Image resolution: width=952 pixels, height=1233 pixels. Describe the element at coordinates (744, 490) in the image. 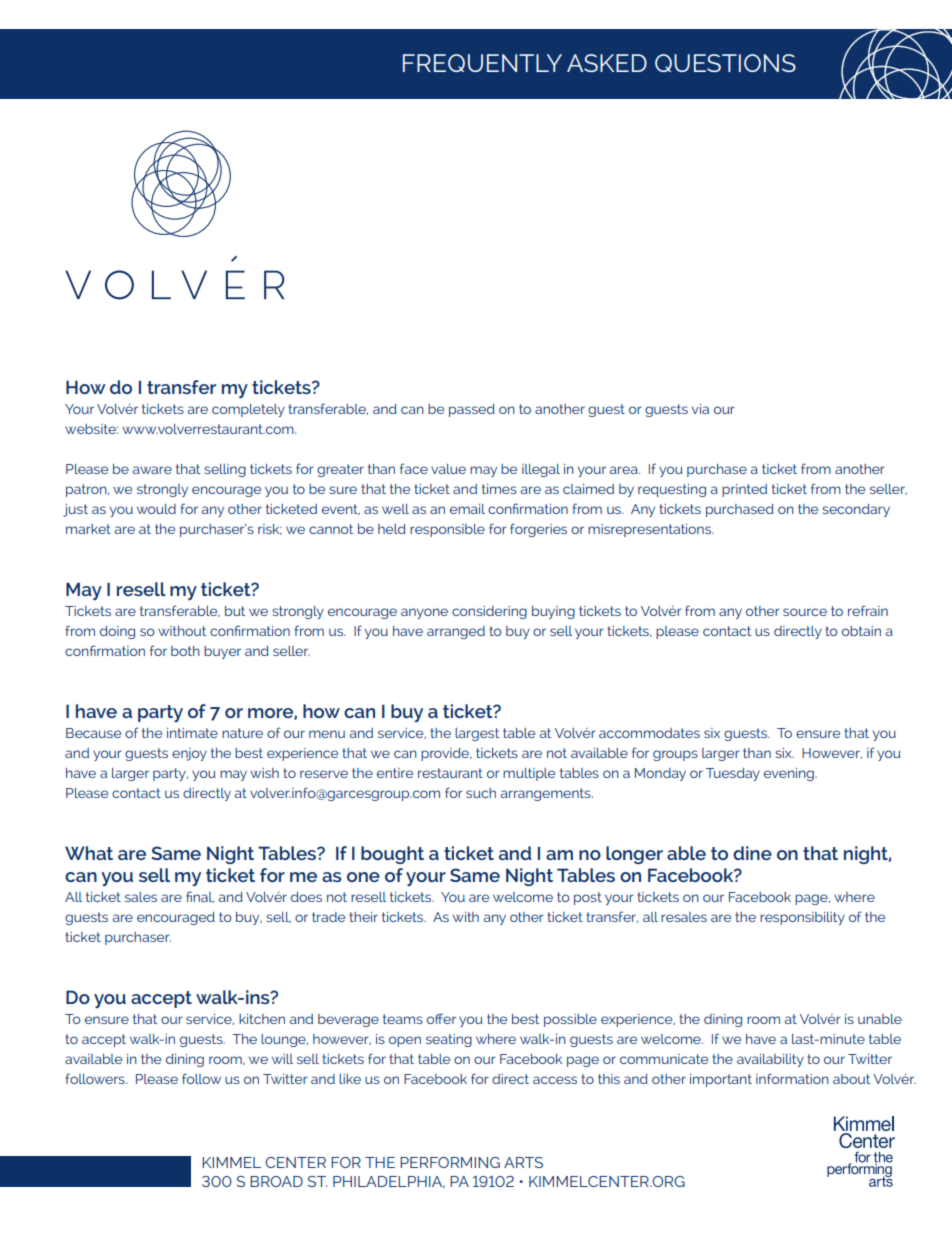

I see `printed` at that location.
